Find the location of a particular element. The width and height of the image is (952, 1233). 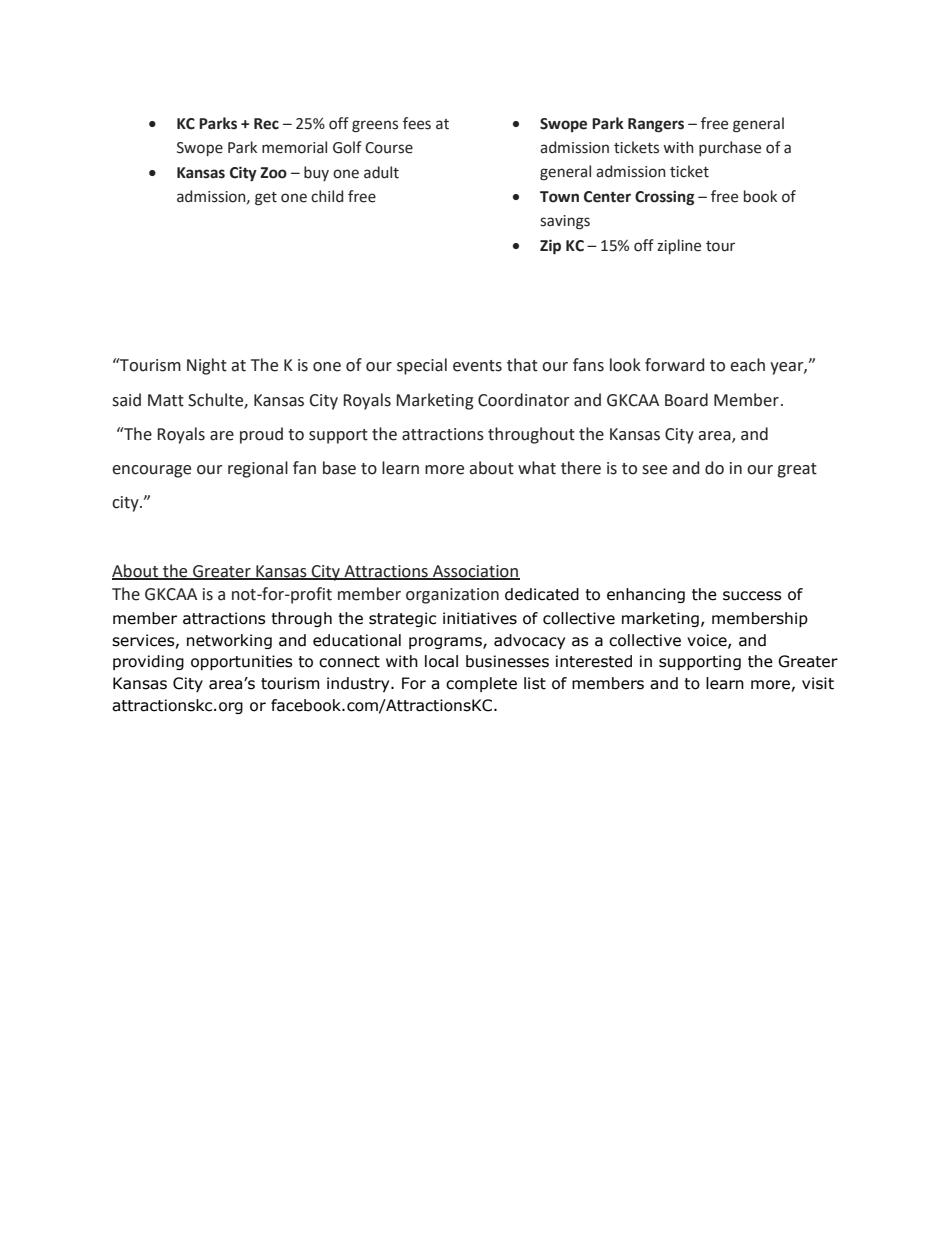

Board is located at coordinates (686, 400).
